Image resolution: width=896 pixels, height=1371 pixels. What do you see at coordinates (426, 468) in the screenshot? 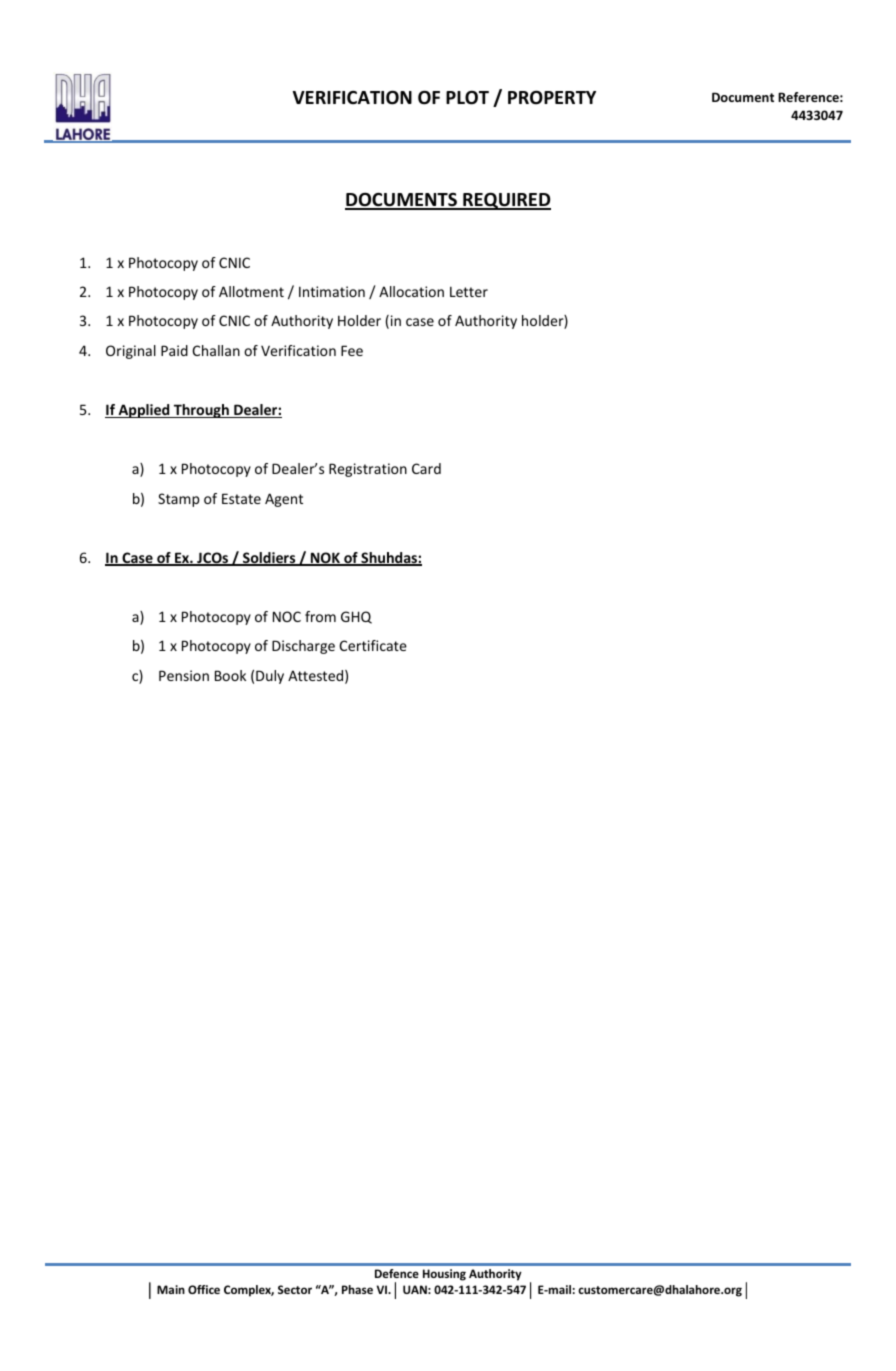
I see `Card` at bounding box center [426, 468].
